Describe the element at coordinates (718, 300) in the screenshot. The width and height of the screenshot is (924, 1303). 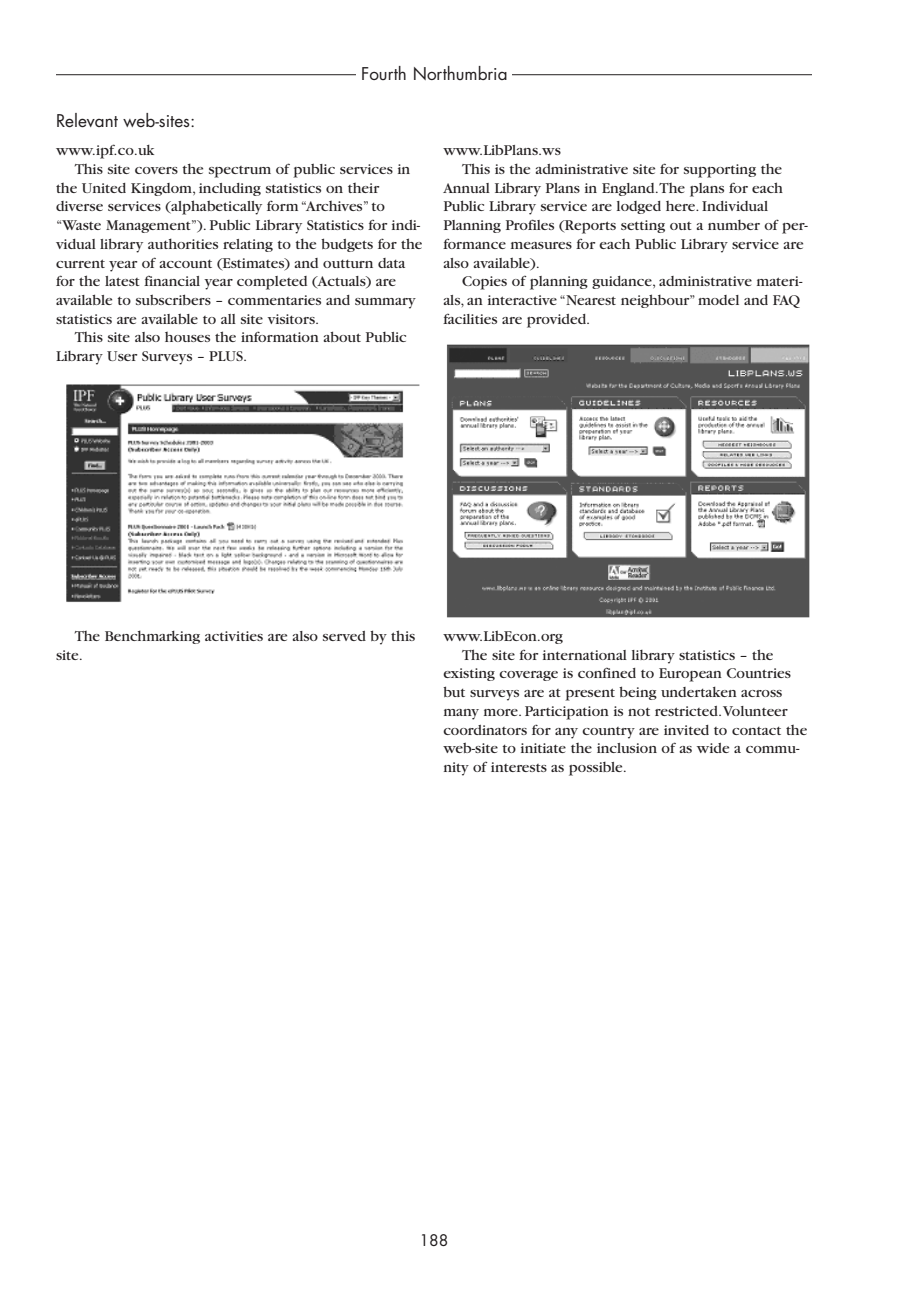
I see `model` at that location.
